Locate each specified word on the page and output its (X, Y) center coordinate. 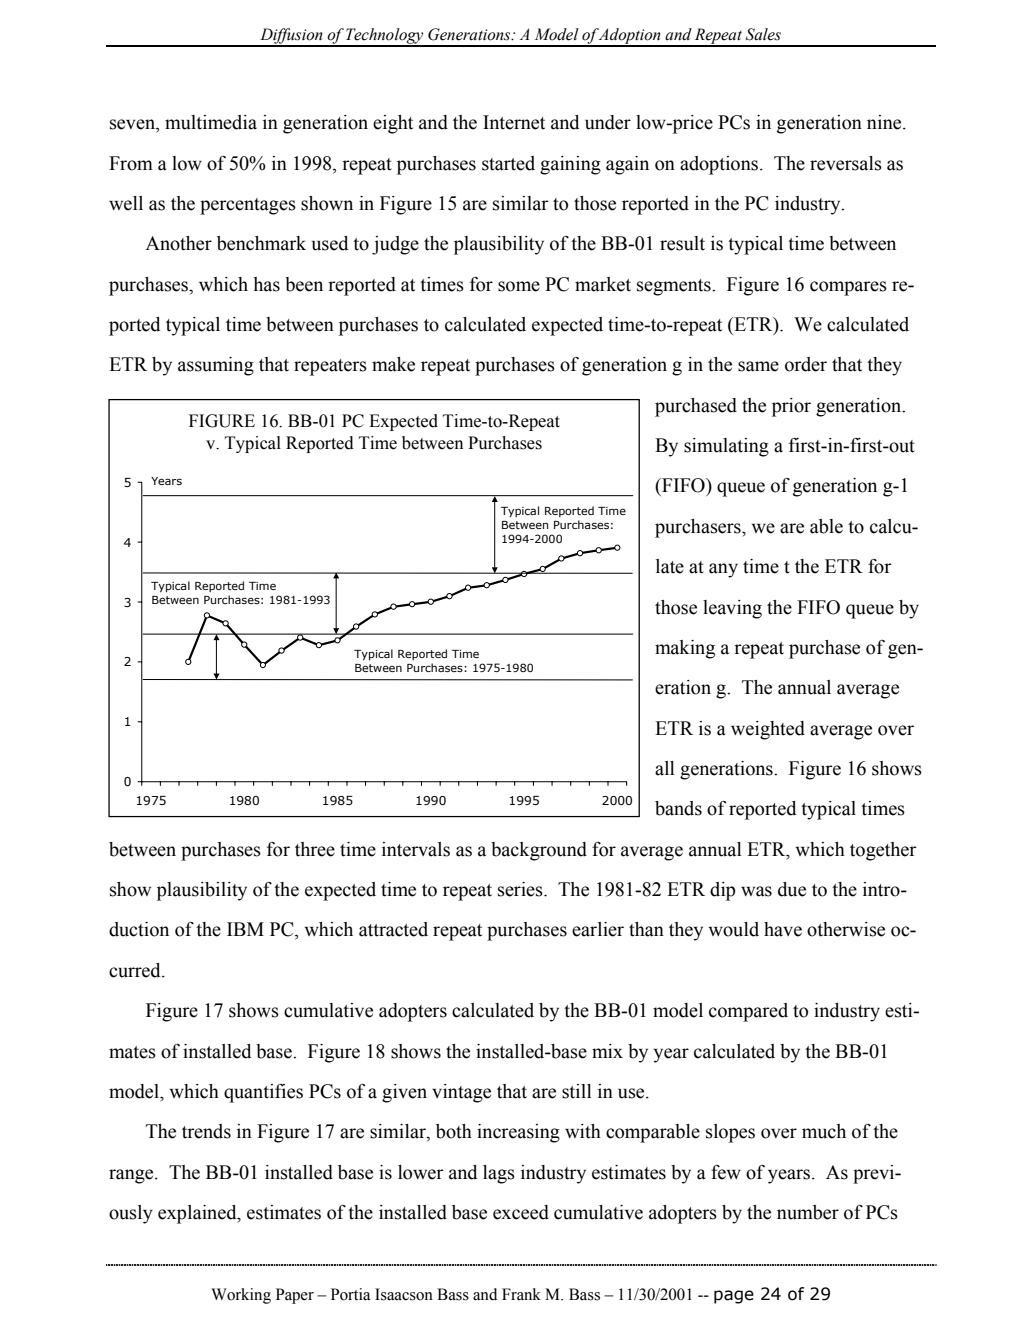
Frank (521, 1294)
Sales (763, 34)
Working (241, 1296)
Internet (514, 122)
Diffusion (291, 37)
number (808, 1212)
